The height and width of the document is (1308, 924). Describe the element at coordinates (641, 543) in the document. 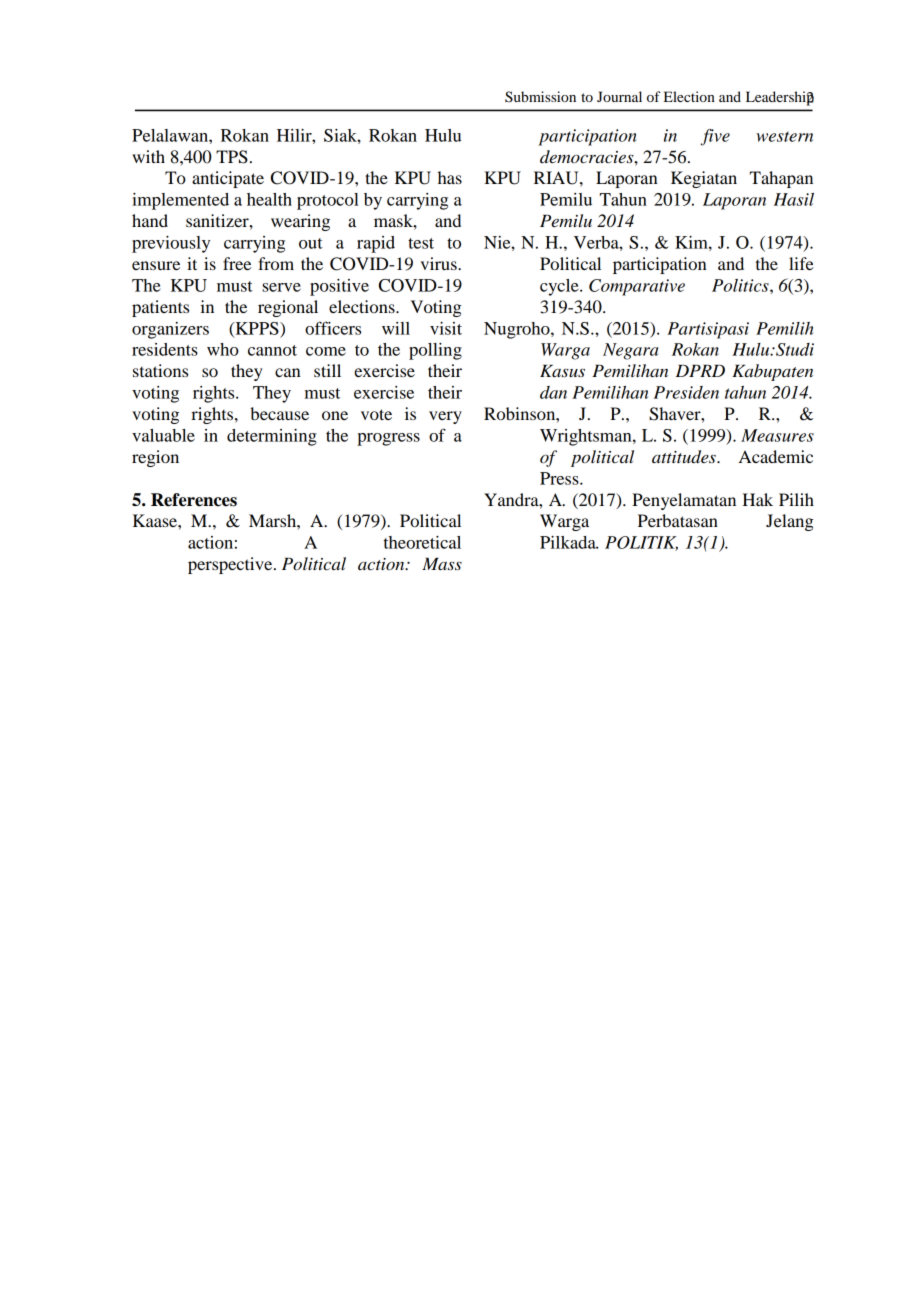

I see `POLITIK` at that location.
